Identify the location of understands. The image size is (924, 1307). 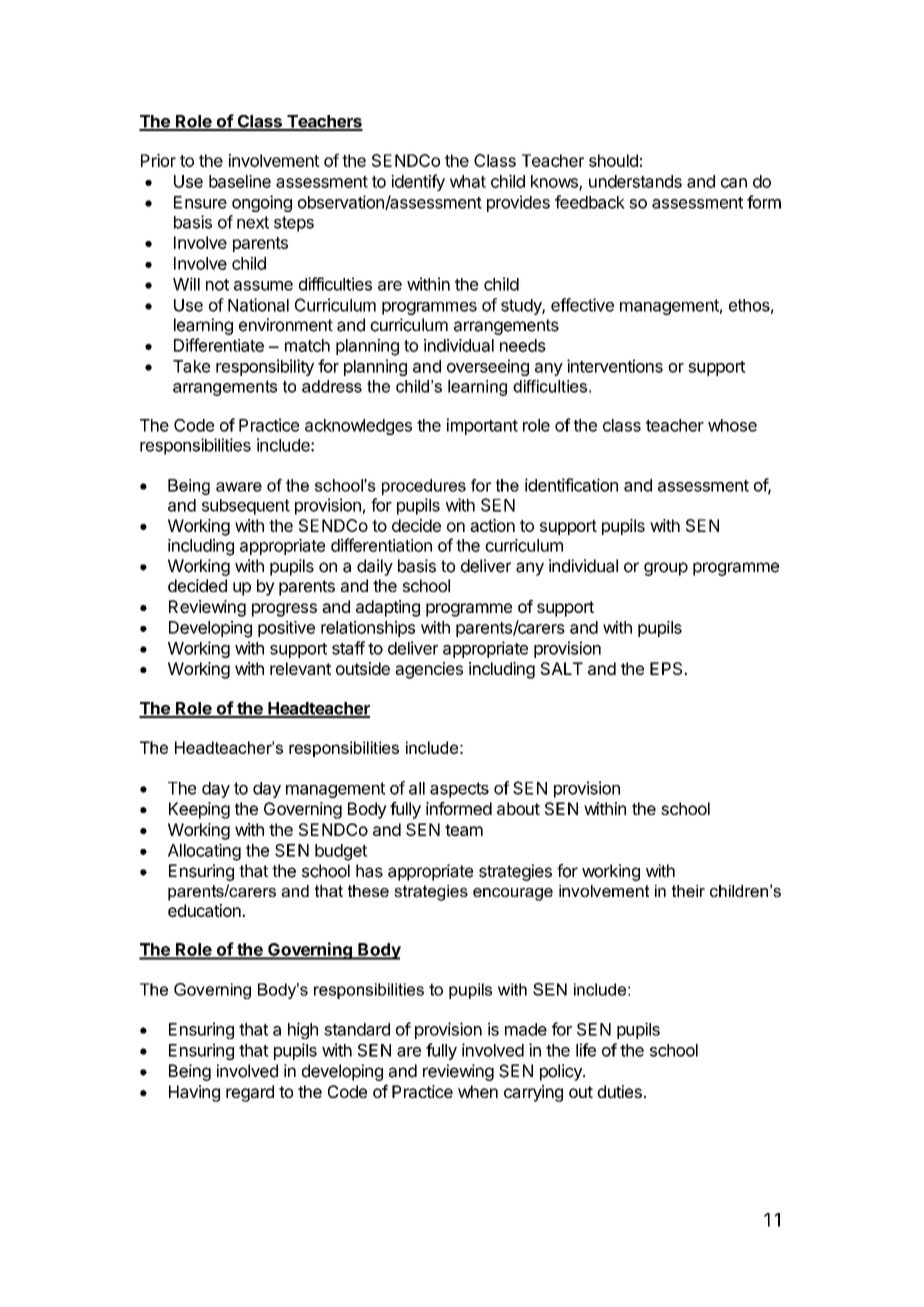
(635, 181).
